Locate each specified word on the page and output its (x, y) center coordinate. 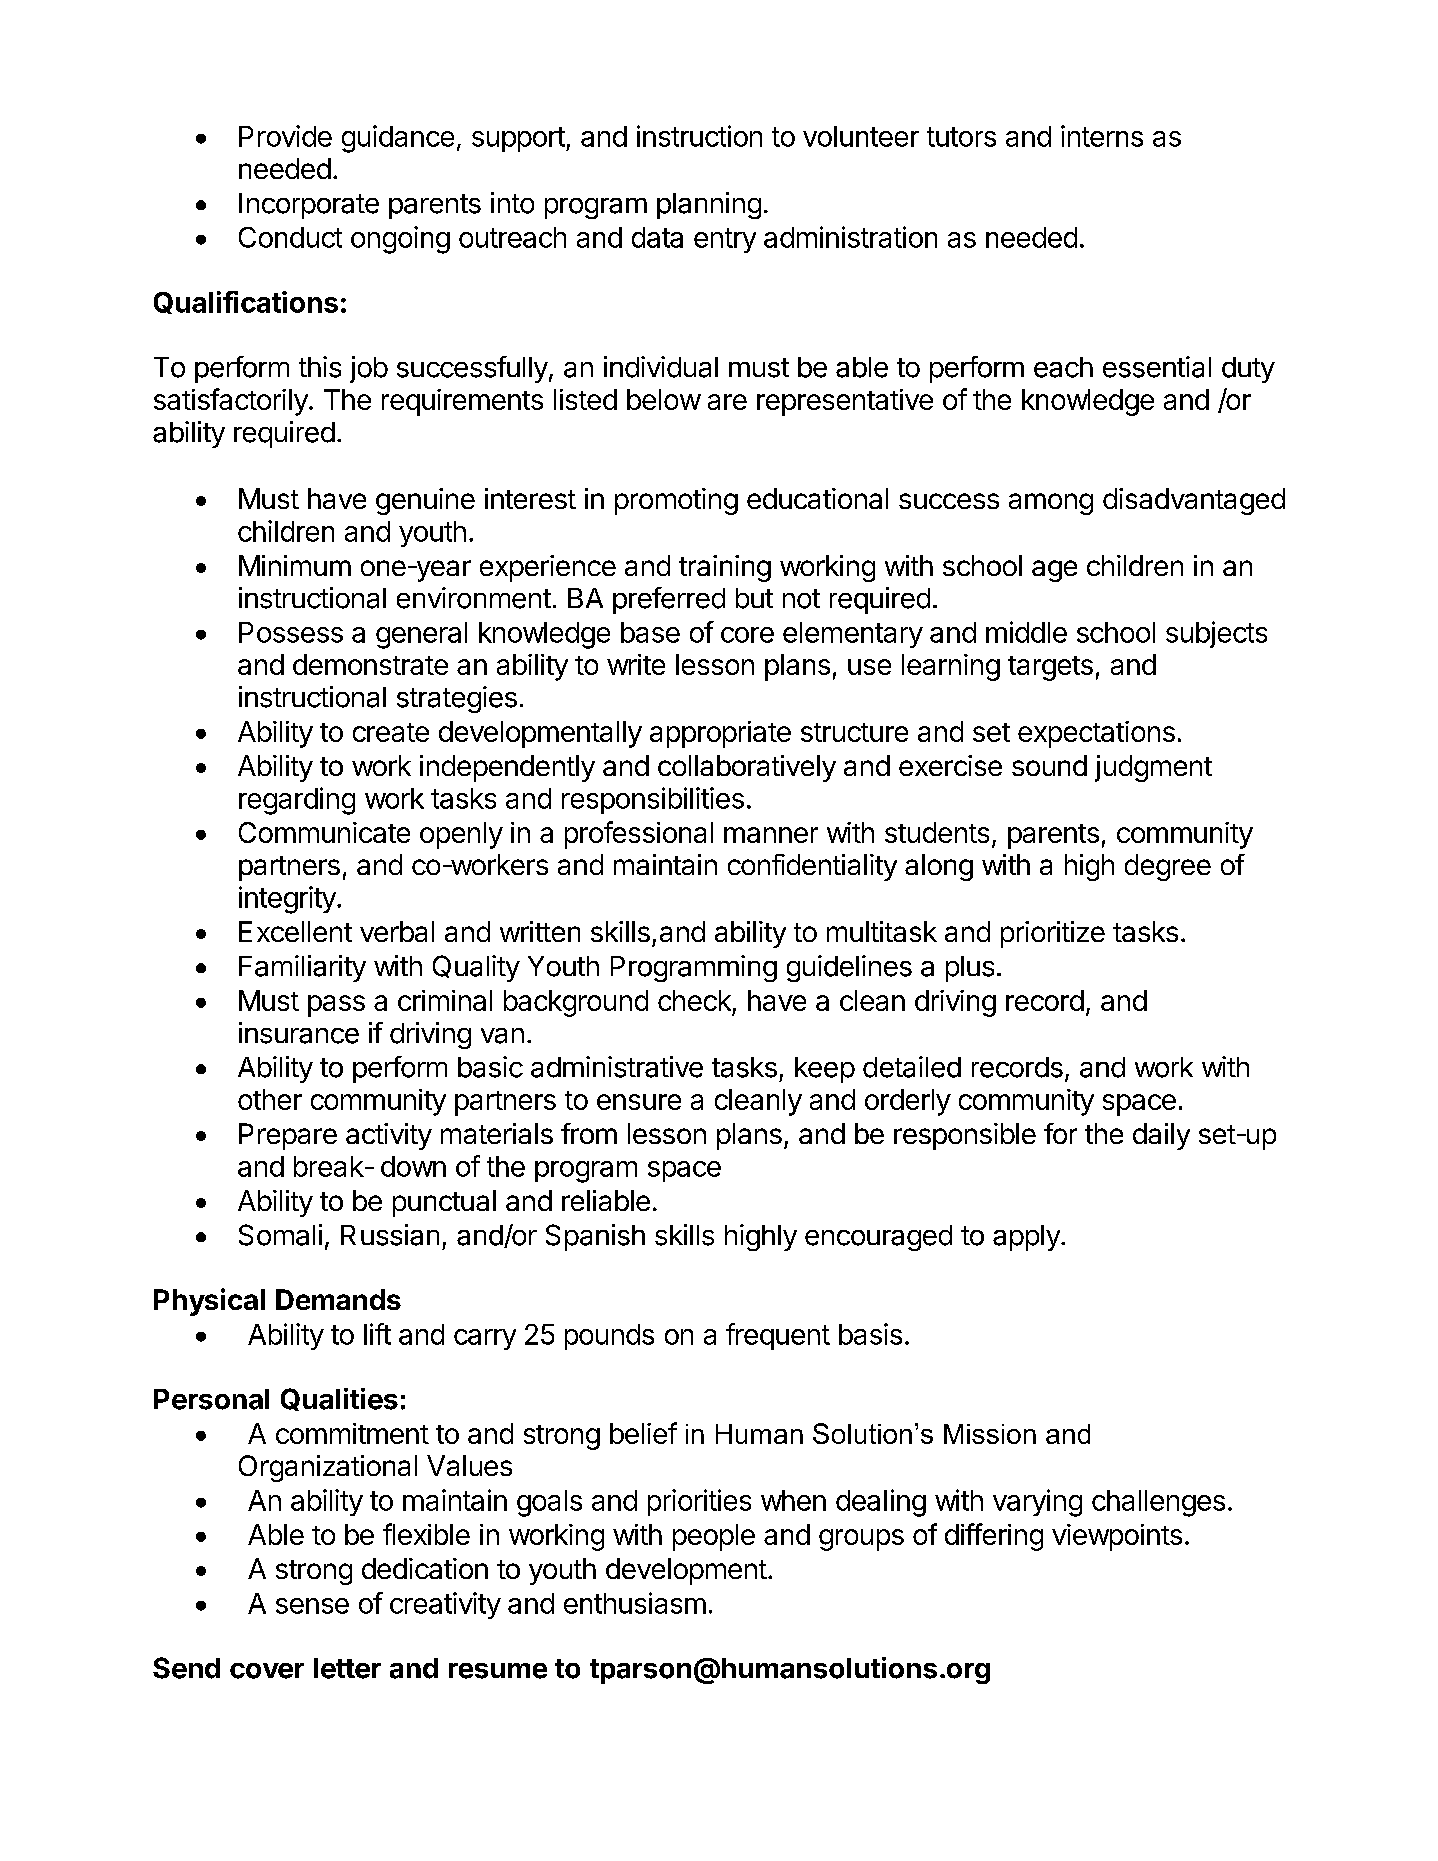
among (1051, 504)
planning (709, 205)
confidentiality (812, 867)
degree (1168, 867)
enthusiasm (635, 1603)
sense (312, 1606)
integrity (288, 900)
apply (1027, 1238)
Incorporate (309, 206)
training (725, 568)
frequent (778, 1336)
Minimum (295, 565)
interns (1102, 136)
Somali (280, 1235)
